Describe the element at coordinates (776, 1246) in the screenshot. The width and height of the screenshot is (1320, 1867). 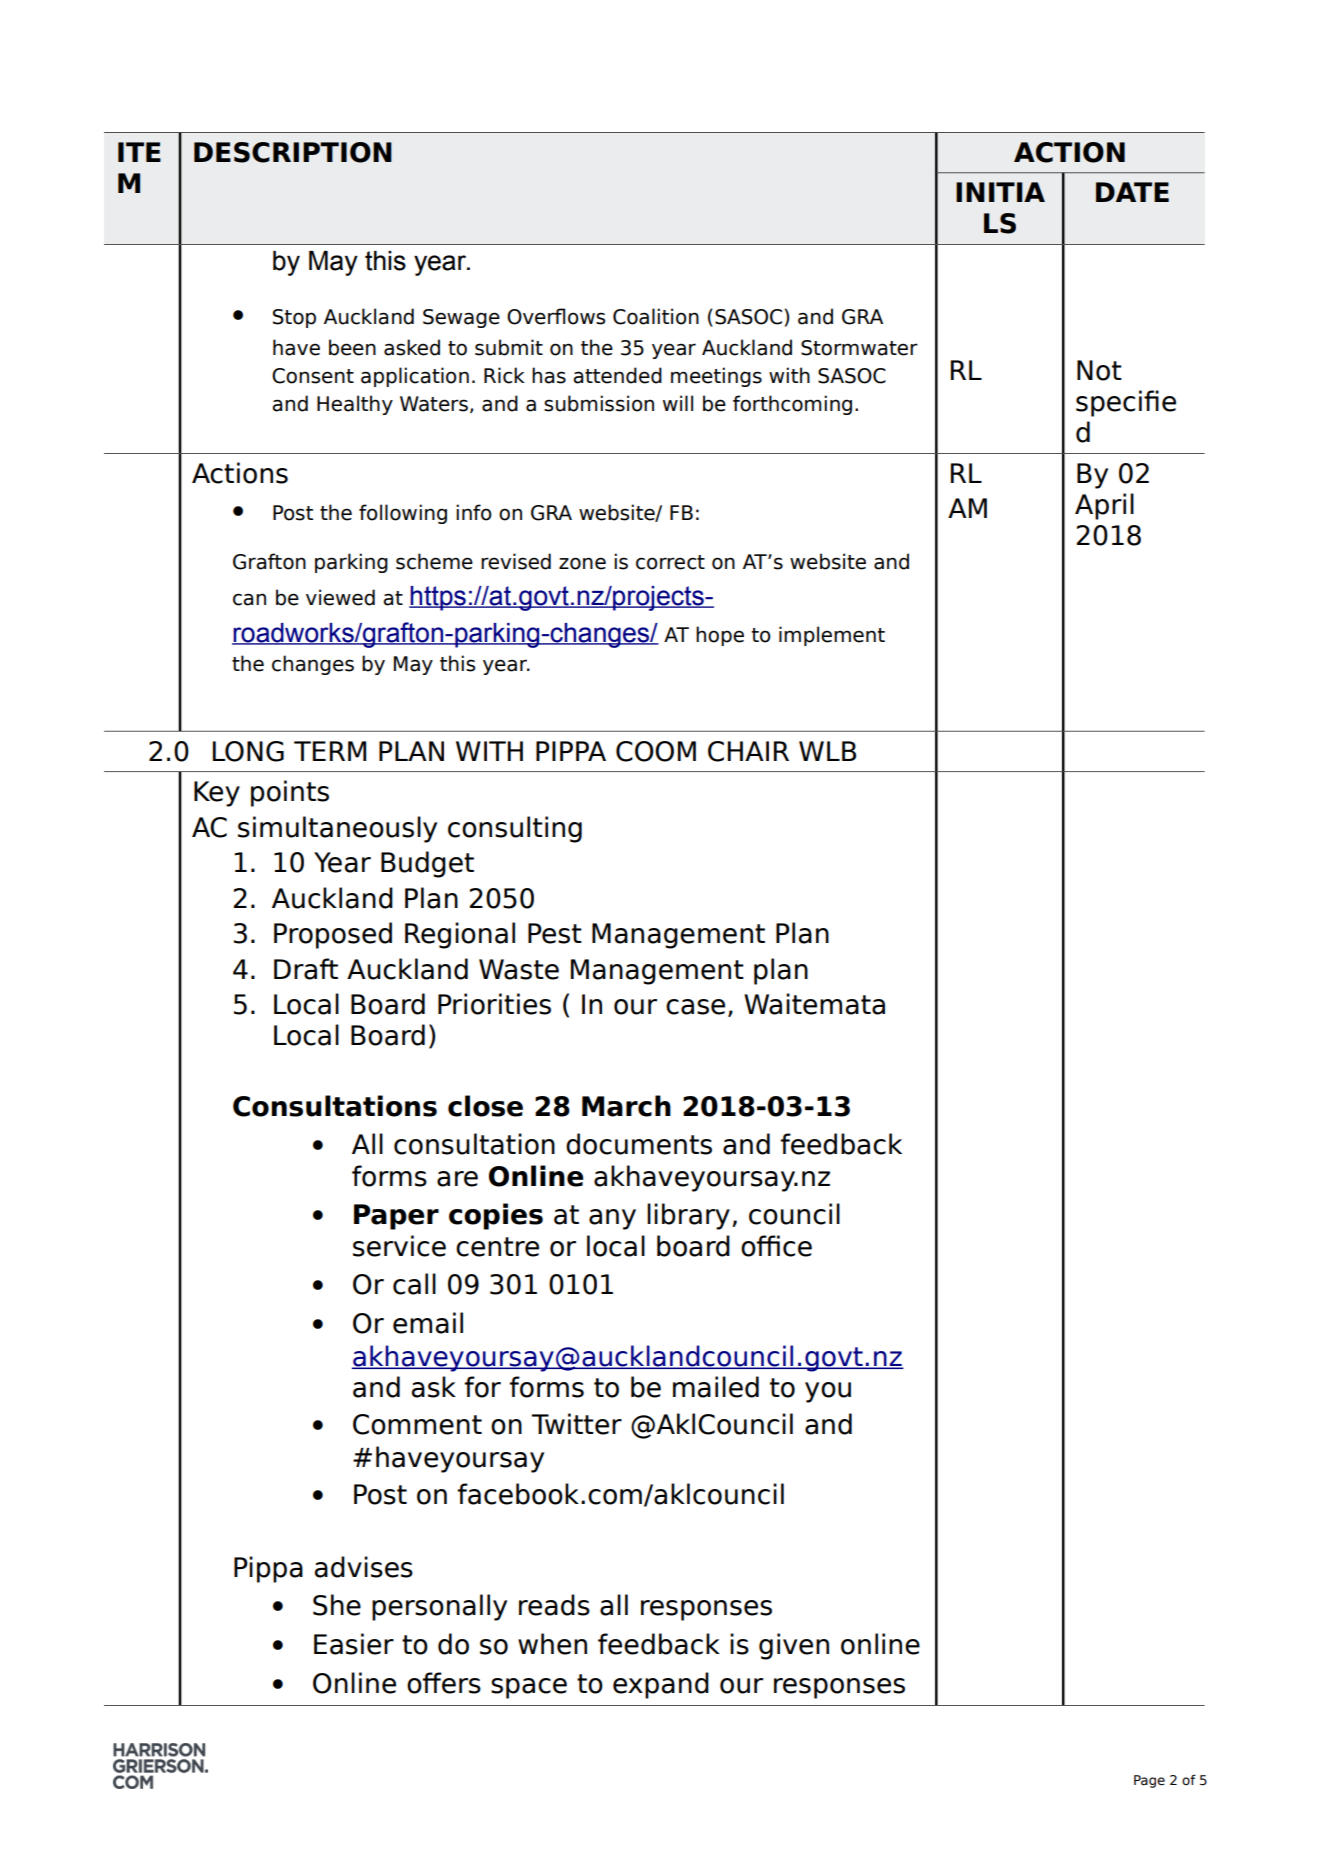
I see `office` at that location.
